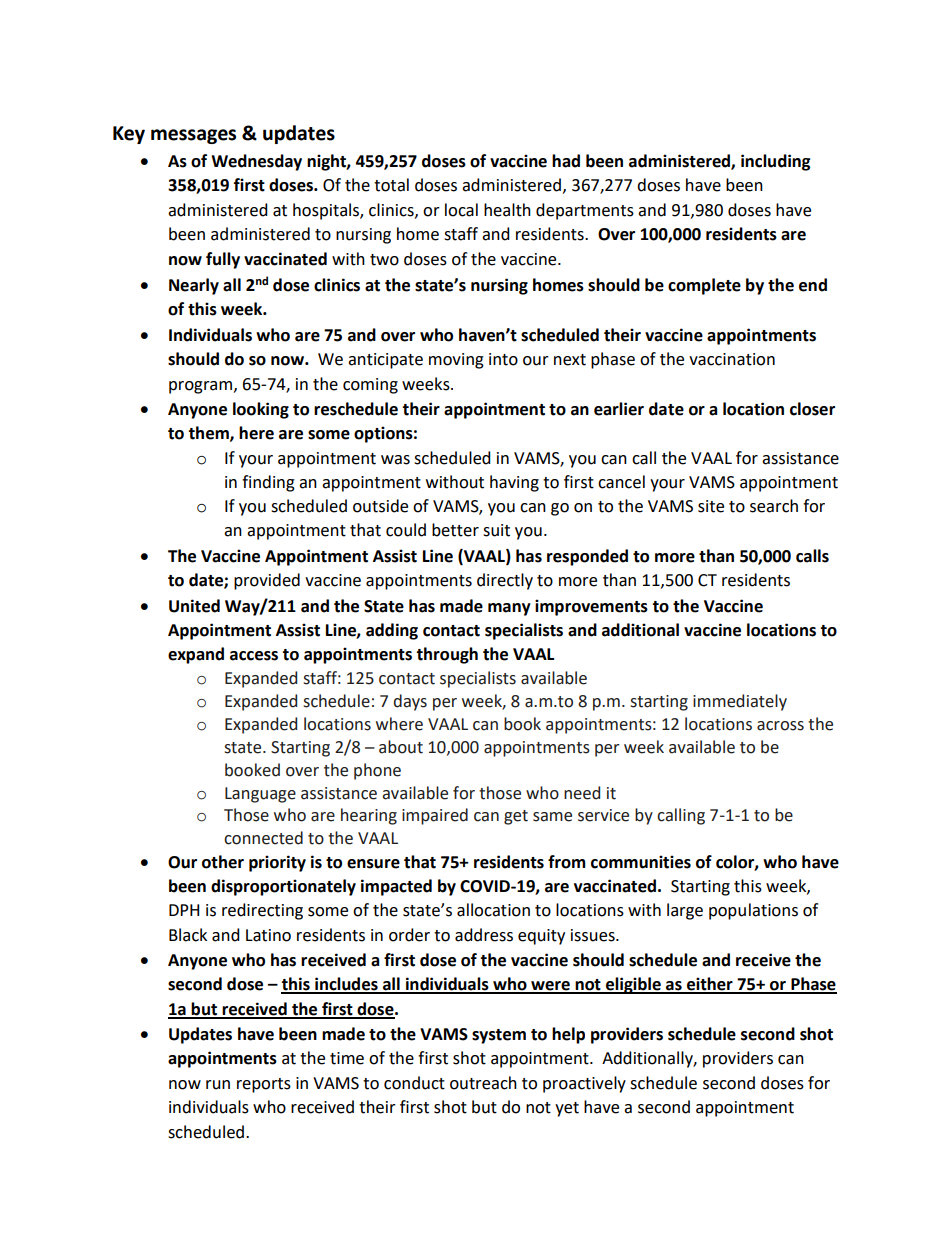 The width and height of the document is (952, 1233). I want to click on local, so click(461, 210).
